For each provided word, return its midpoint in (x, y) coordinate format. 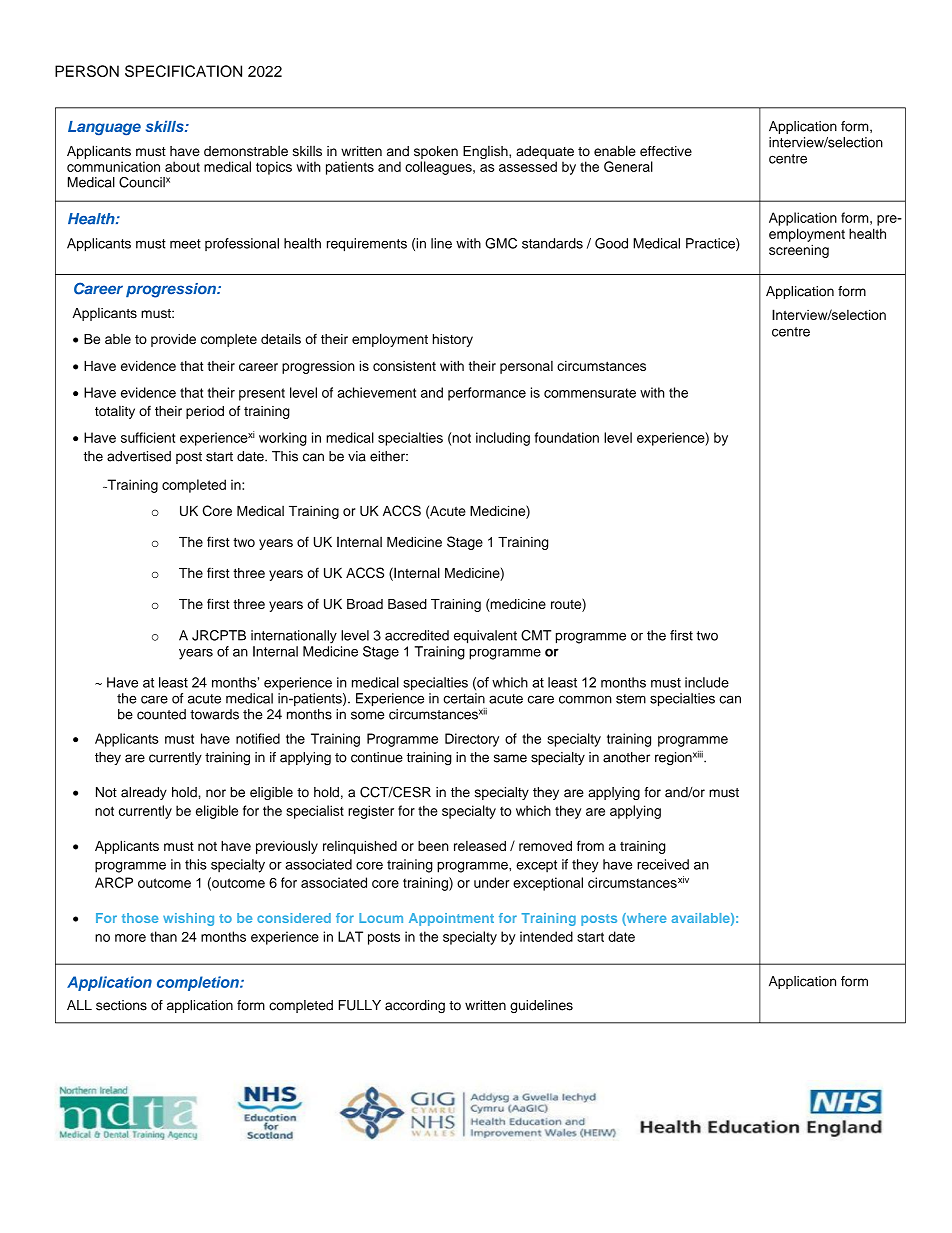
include (707, 682)
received (663, 864)
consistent (404, 366)
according (415, 1006)
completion (199, 983)
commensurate (590, 393)
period (205, 412)
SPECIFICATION (183, 71)
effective (666, 151)
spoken (436, 152)
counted (161, 714)
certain (464, 698)
